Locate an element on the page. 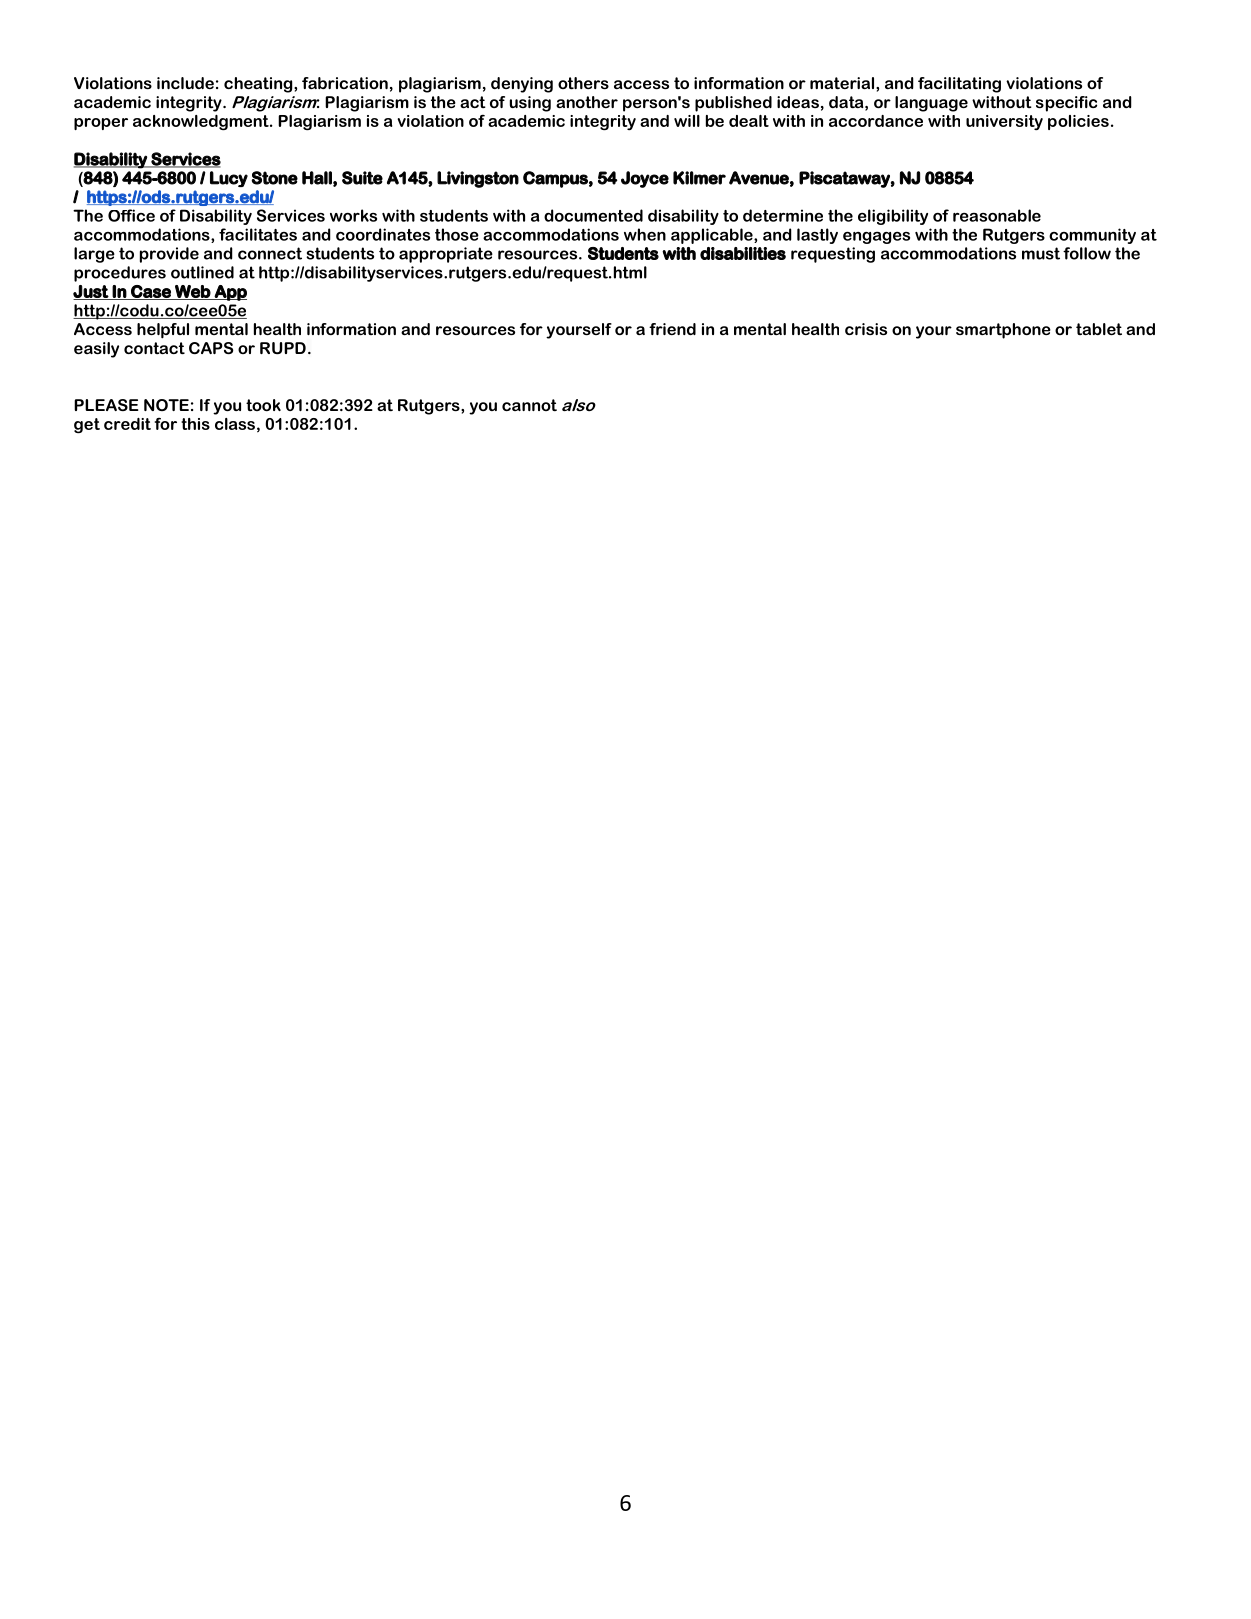  this is located at coordinates (195, 424).
